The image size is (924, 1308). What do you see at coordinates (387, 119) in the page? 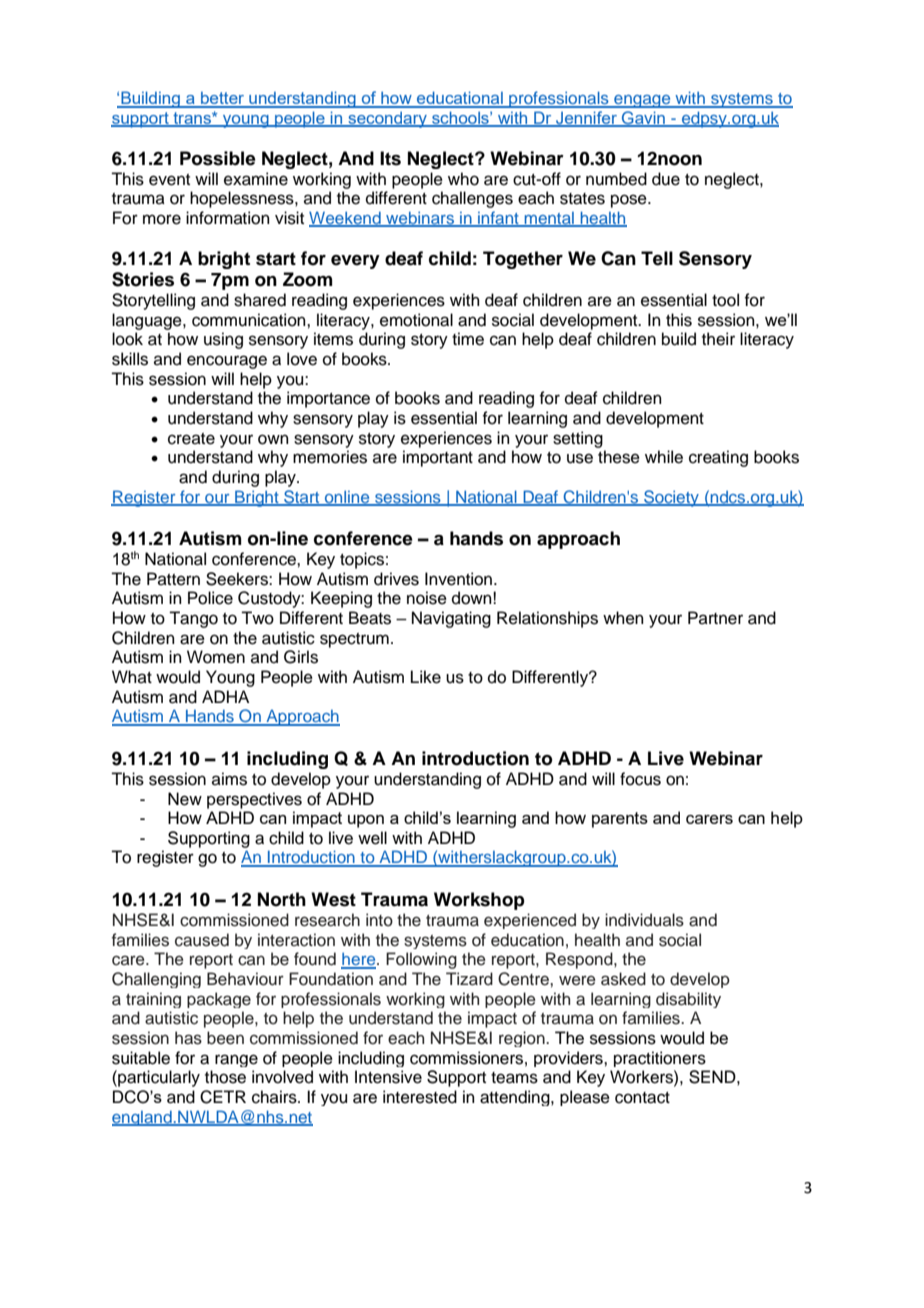
I see `secondary` at bounding box center [387, 119].
